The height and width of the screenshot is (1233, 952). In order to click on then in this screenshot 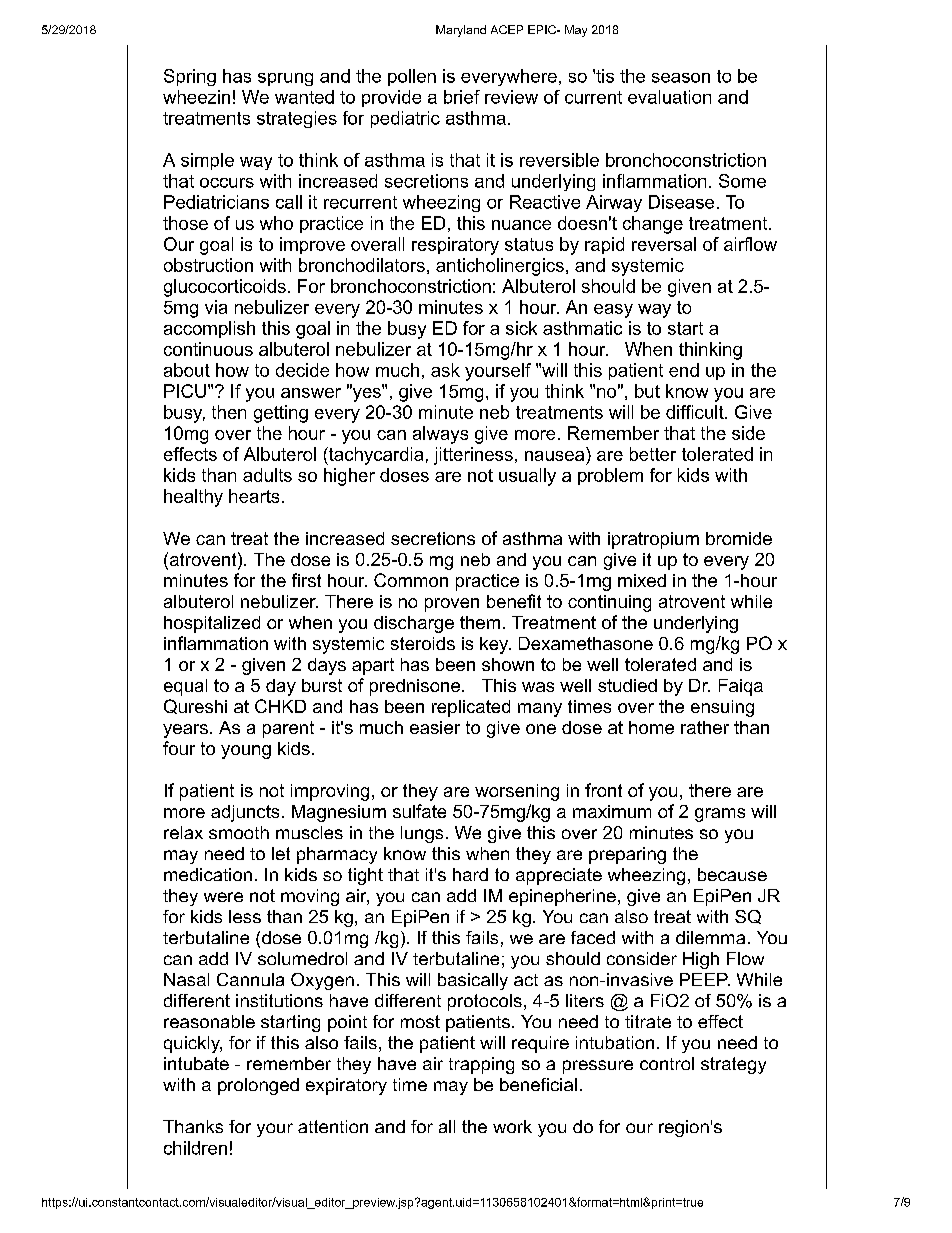, I will do `click(229, 412)`.
